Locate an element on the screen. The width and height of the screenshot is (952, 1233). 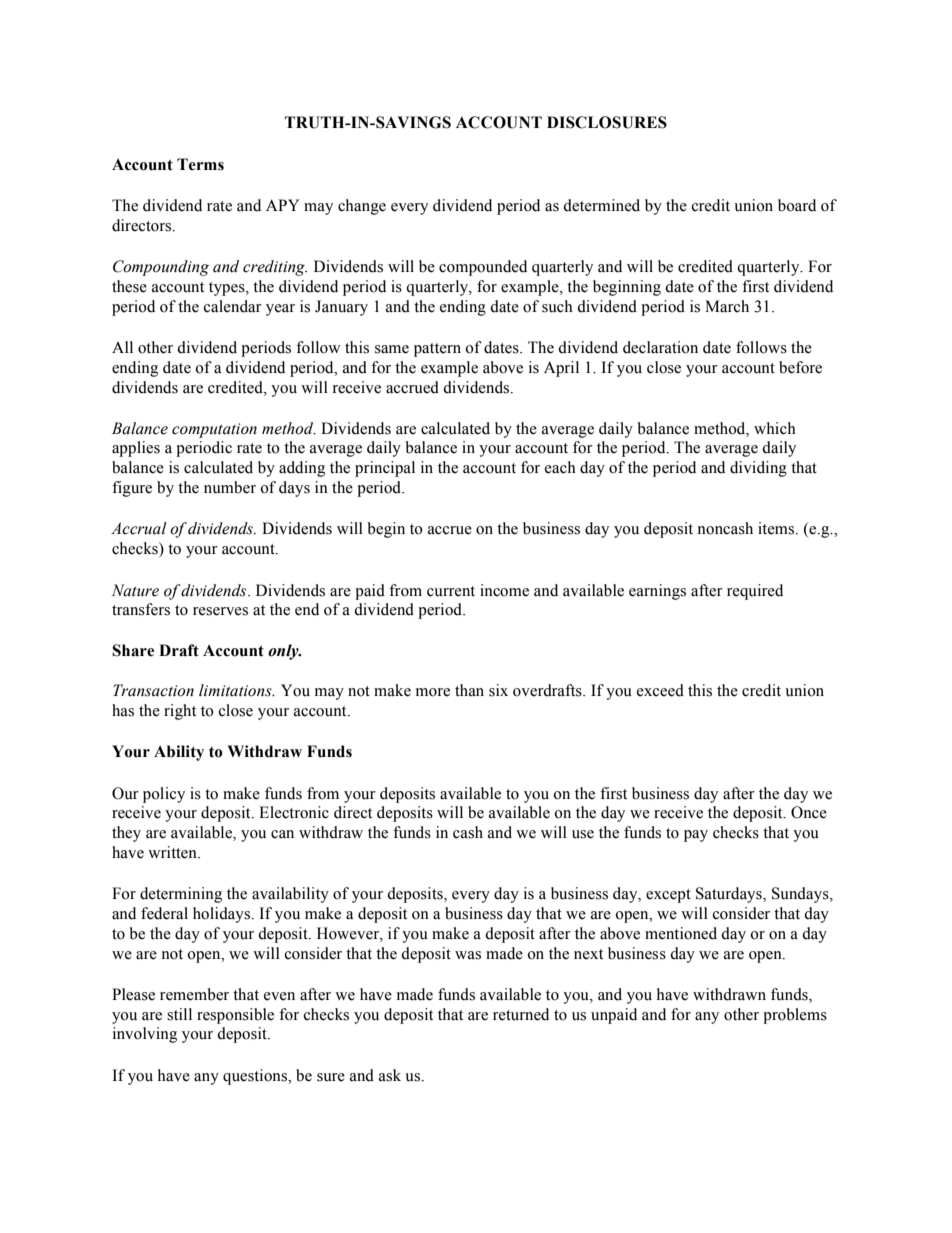
All is located at coordinates (122, 347).
